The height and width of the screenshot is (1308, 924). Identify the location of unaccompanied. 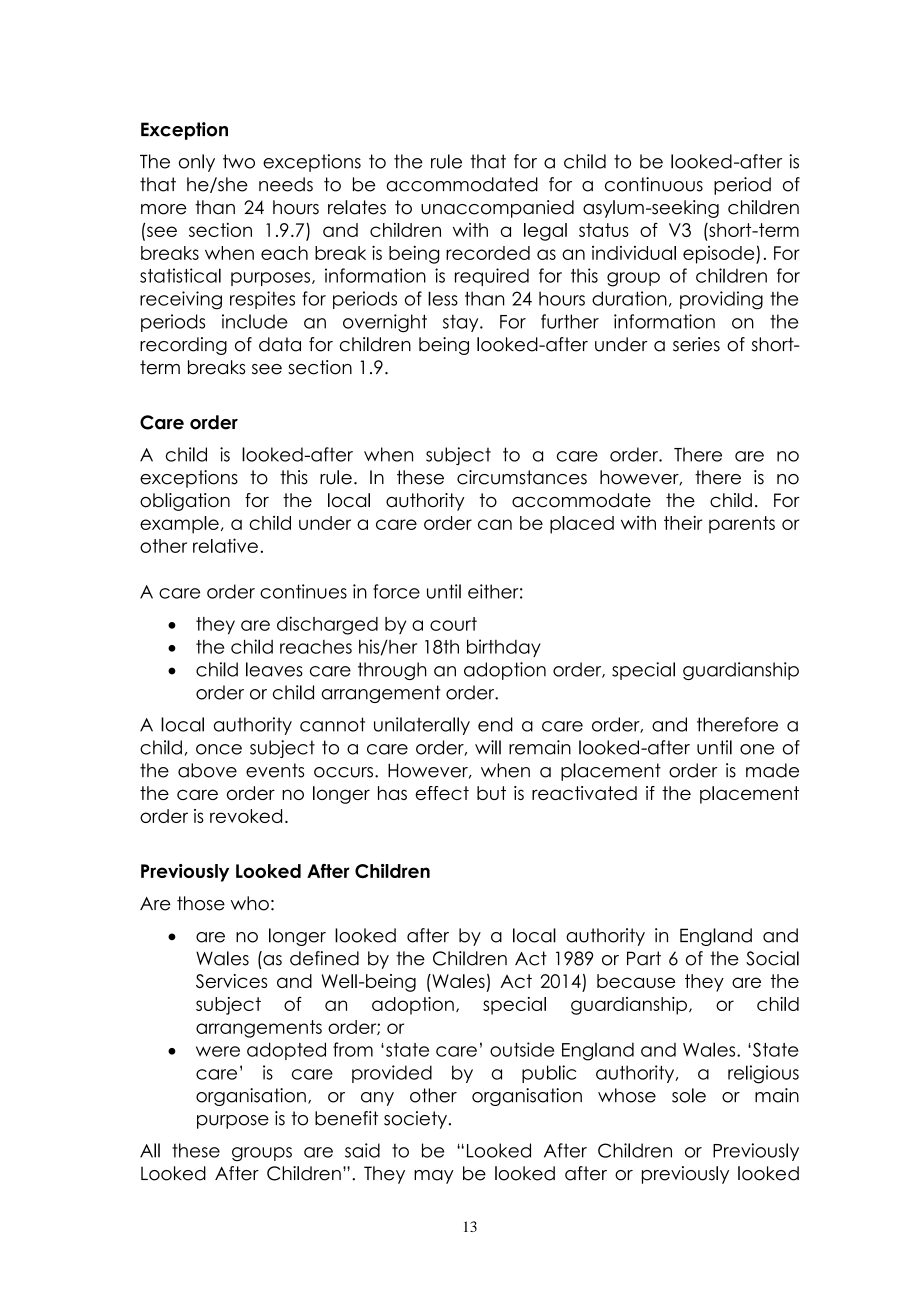
(497, 209).
